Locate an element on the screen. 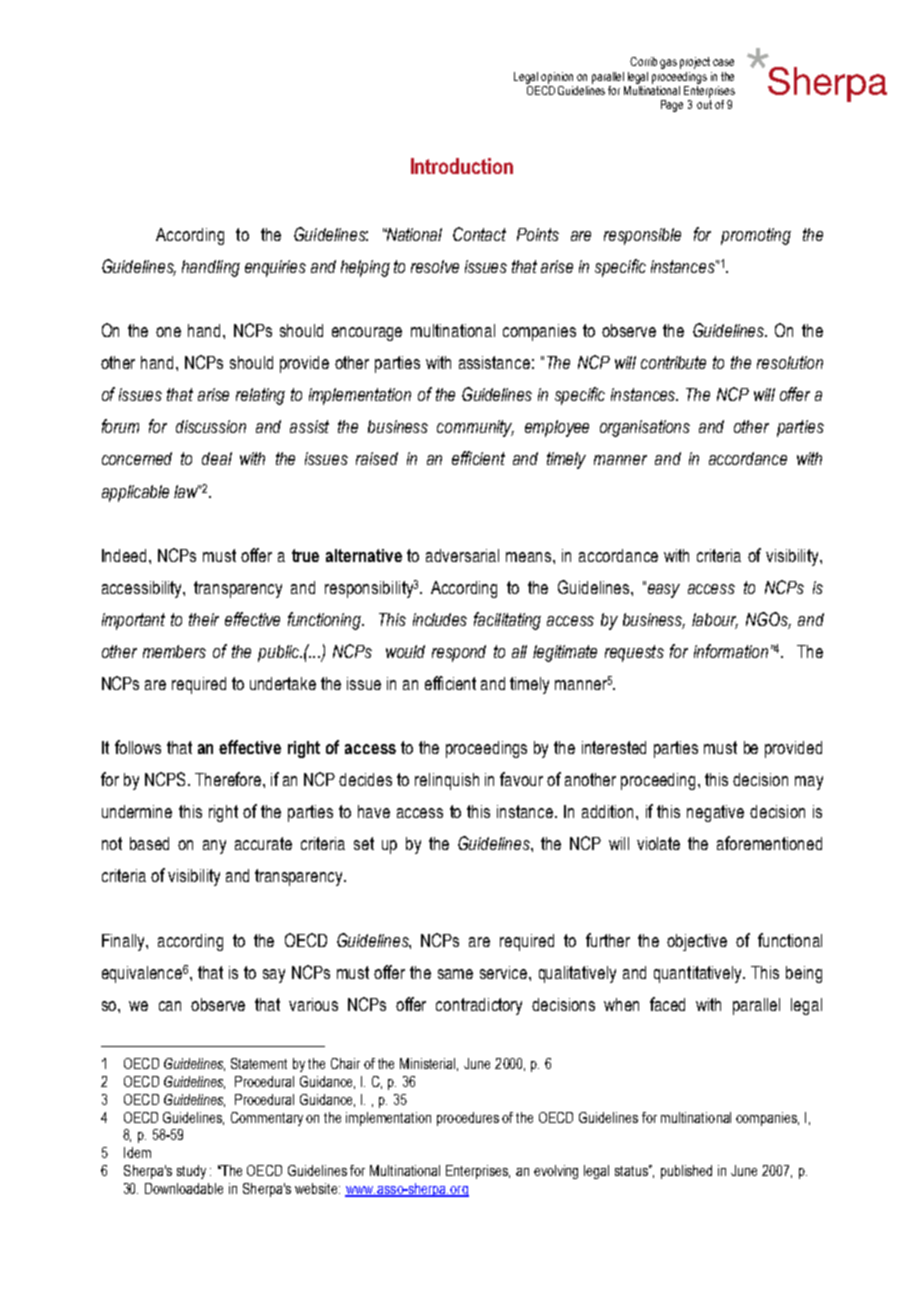  out is located at coordinates (704, 104).
